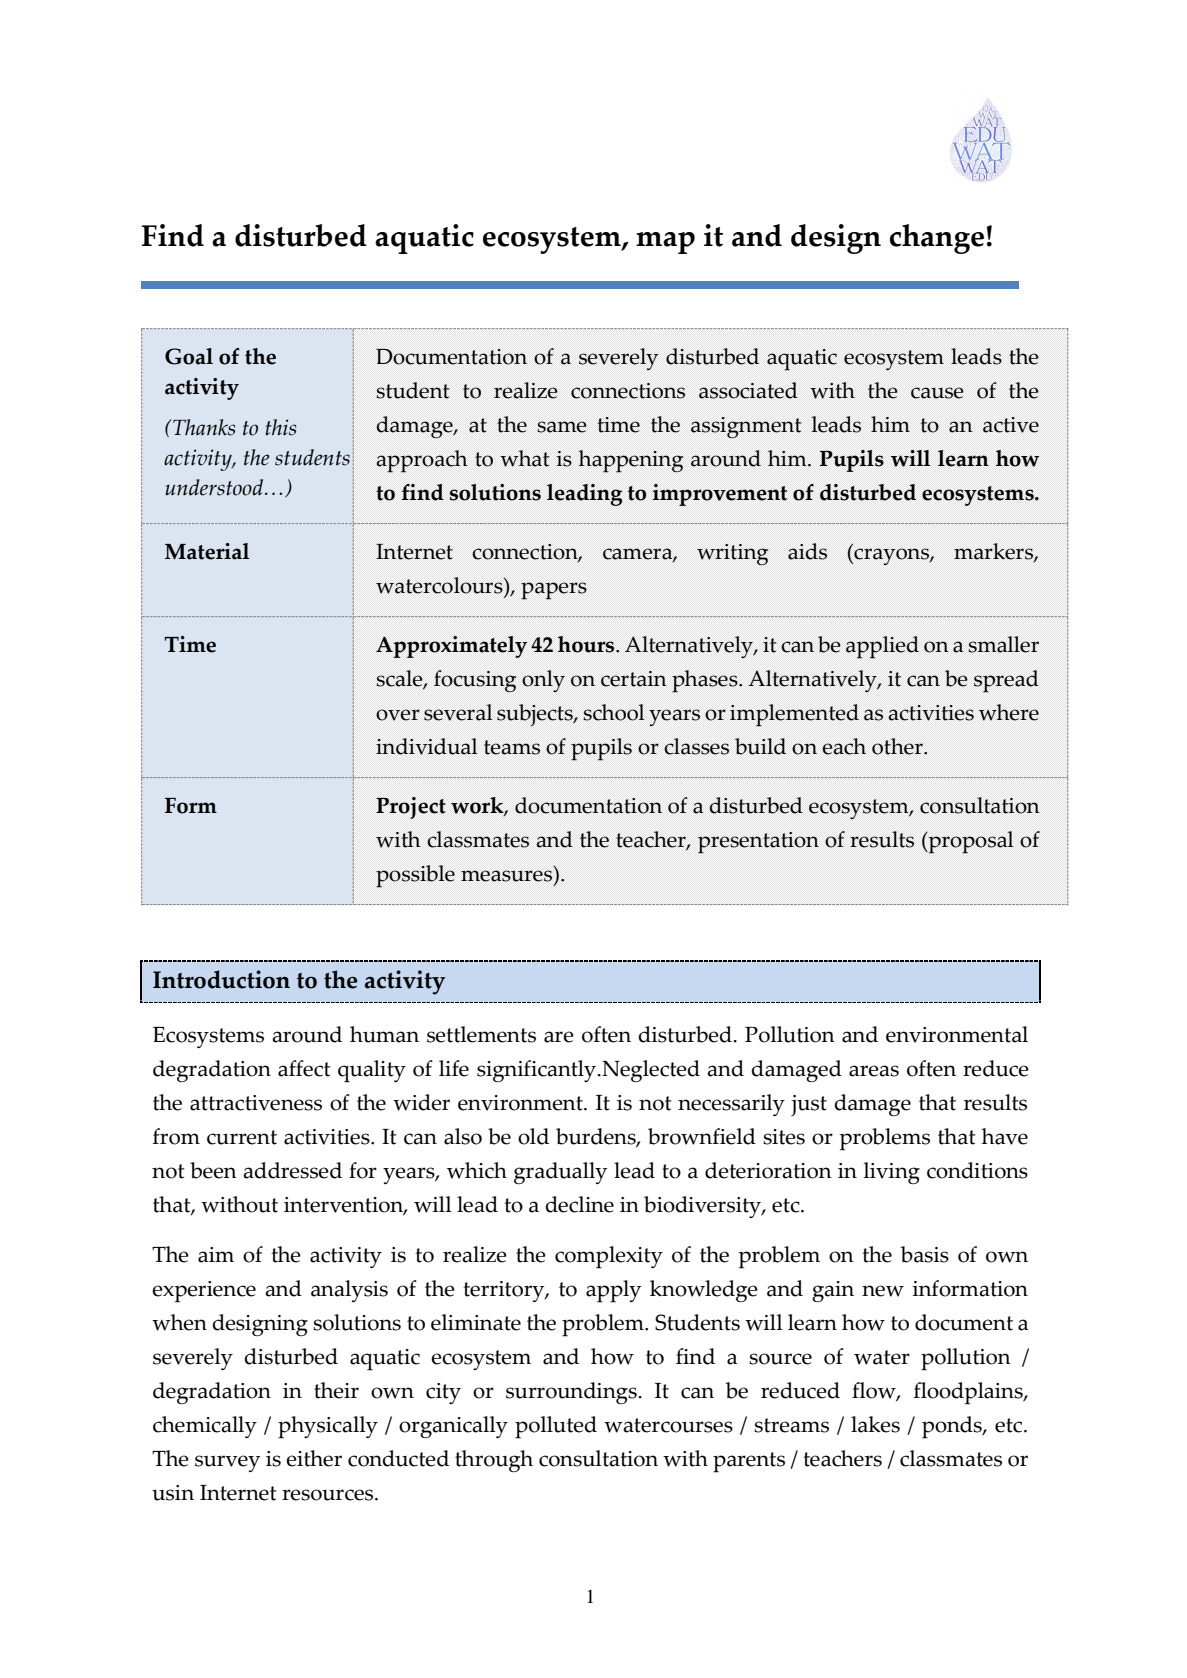 Image resolution: width=1187 pixels, height=1678 pixels. What do you see at coordinates (969, 842) in the document?
I see `proposal` at bounding box center [969, 842].
